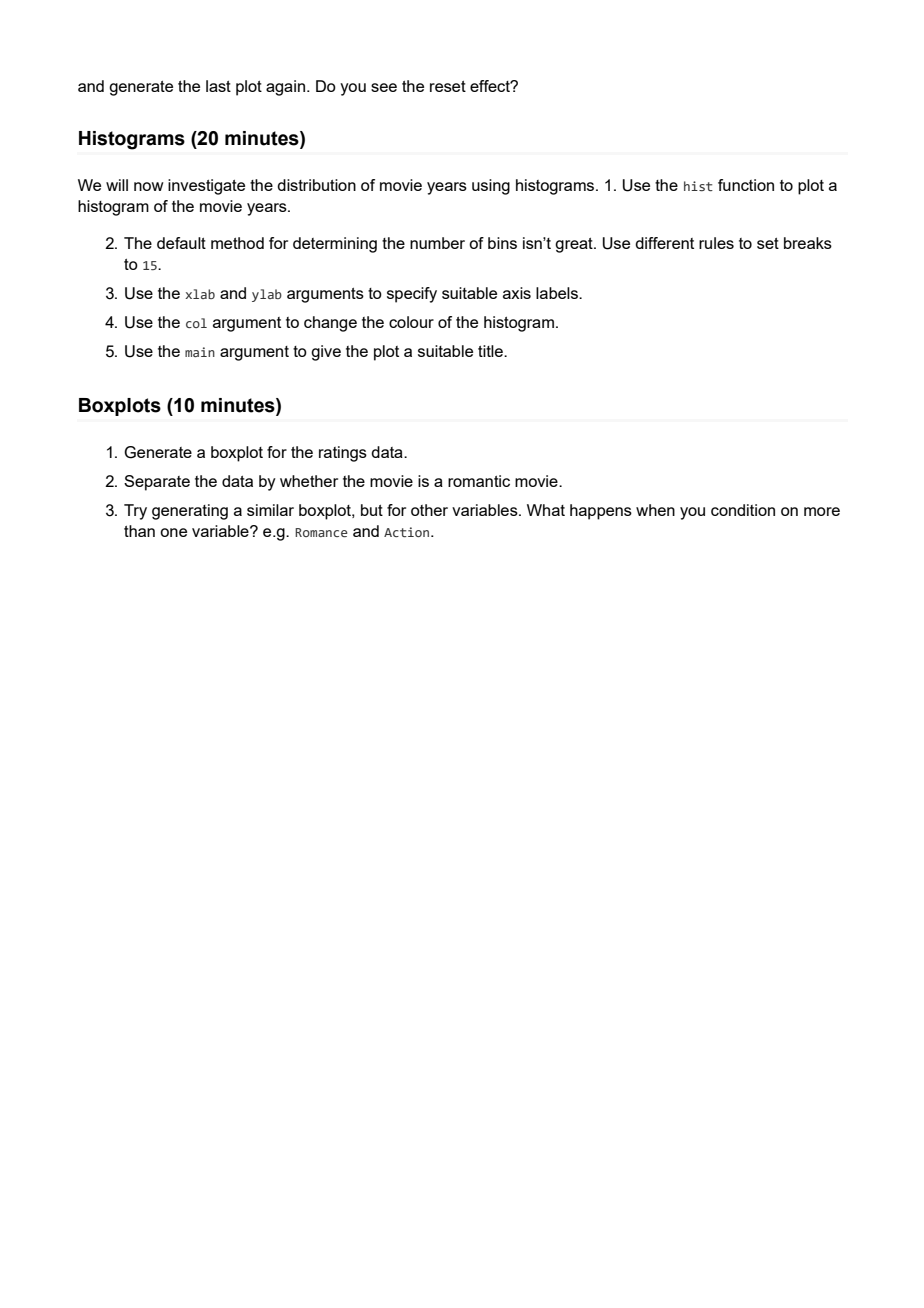 The width and height of the screenshot is (924, 1308). What do you see at coordinates (437, 243) in the screenshot?
I see `number` at bounding box center [437, 243].
